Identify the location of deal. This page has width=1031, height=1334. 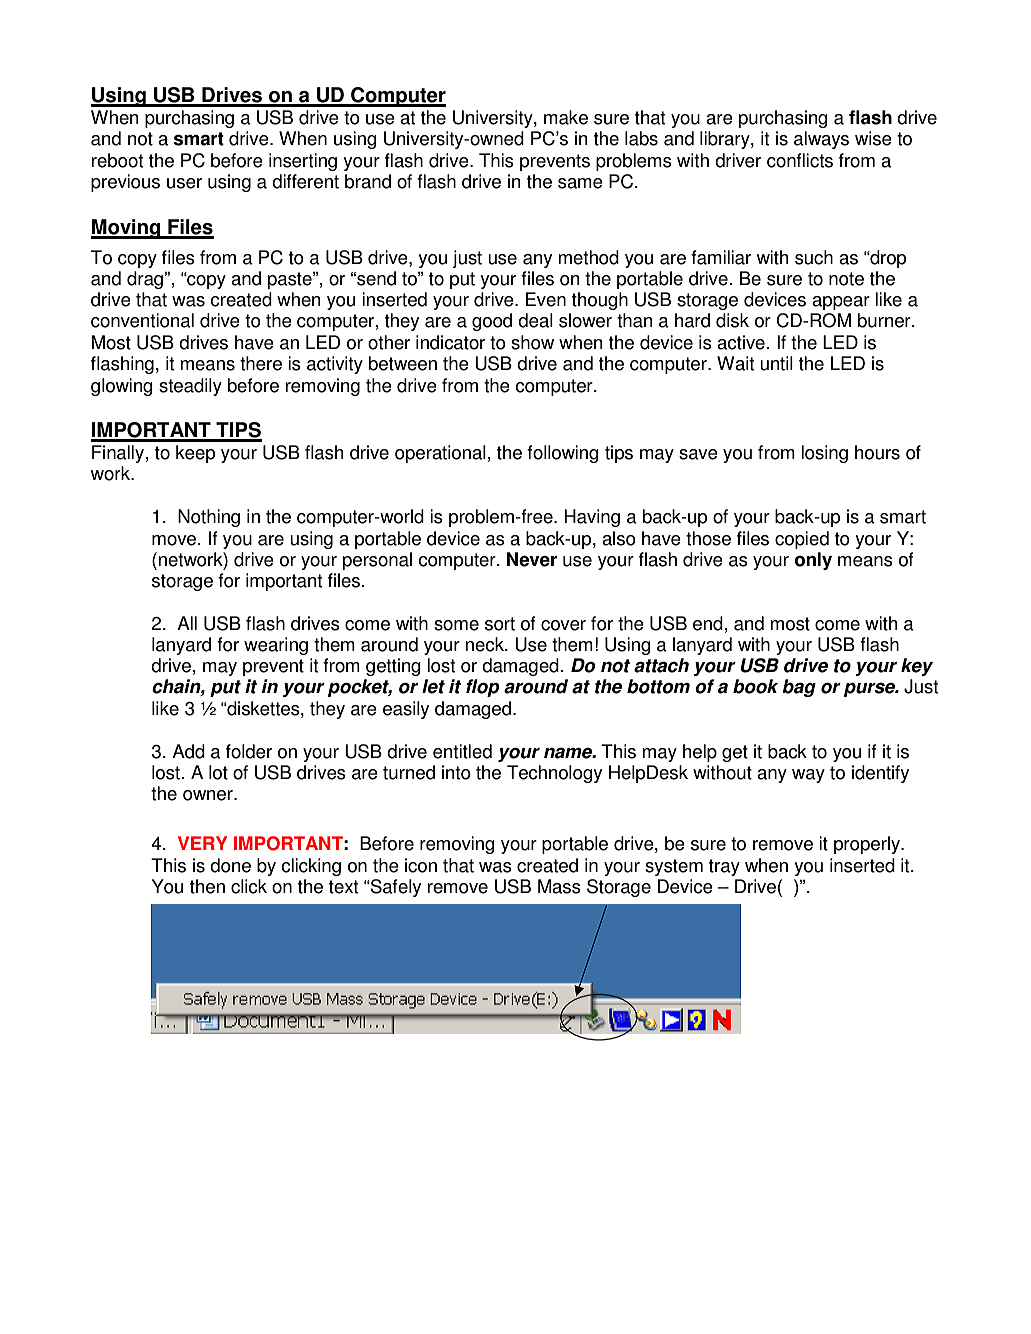
(535, 320).
